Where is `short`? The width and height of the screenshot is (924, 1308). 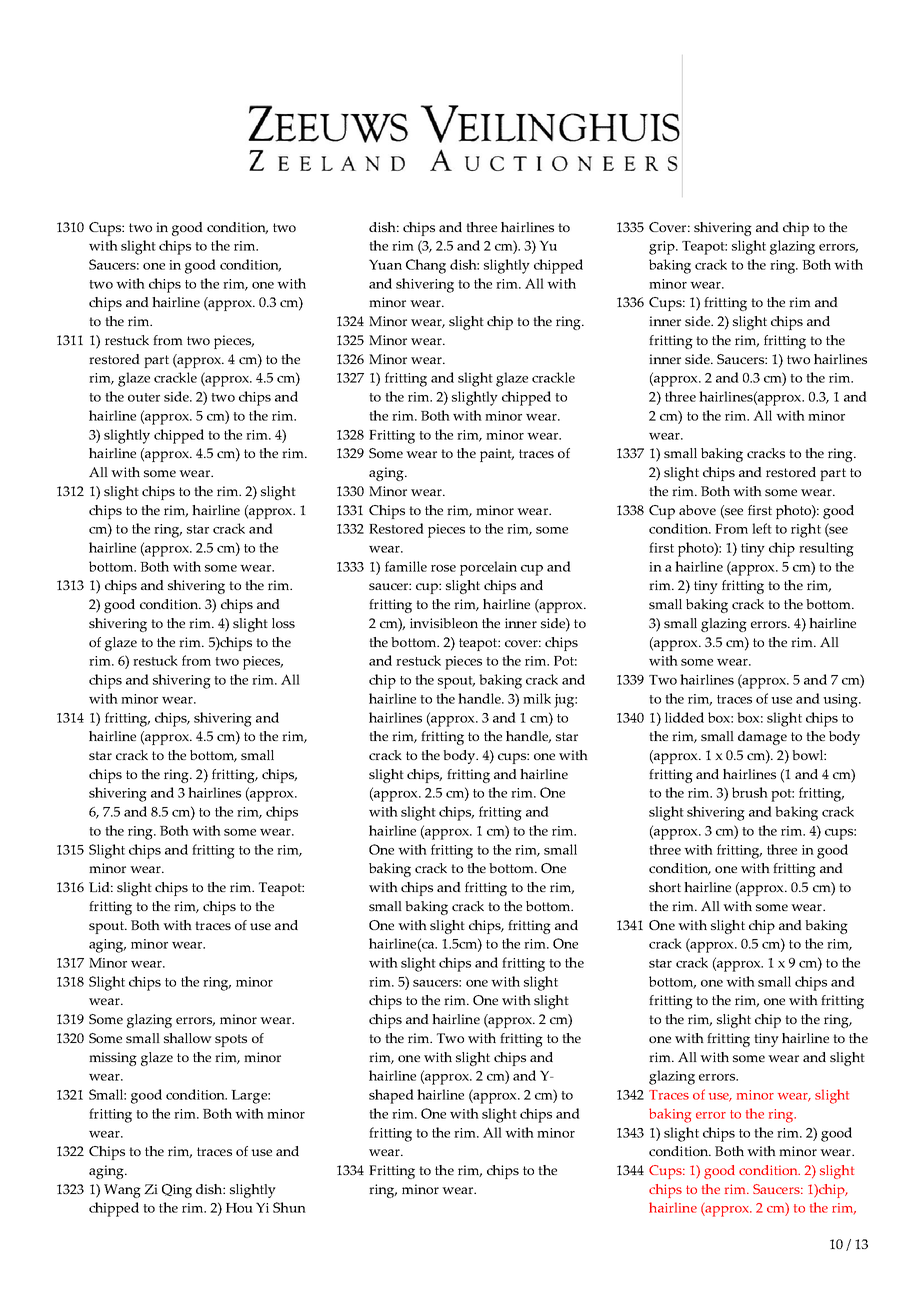
short is located at coordinates (665, 887).
